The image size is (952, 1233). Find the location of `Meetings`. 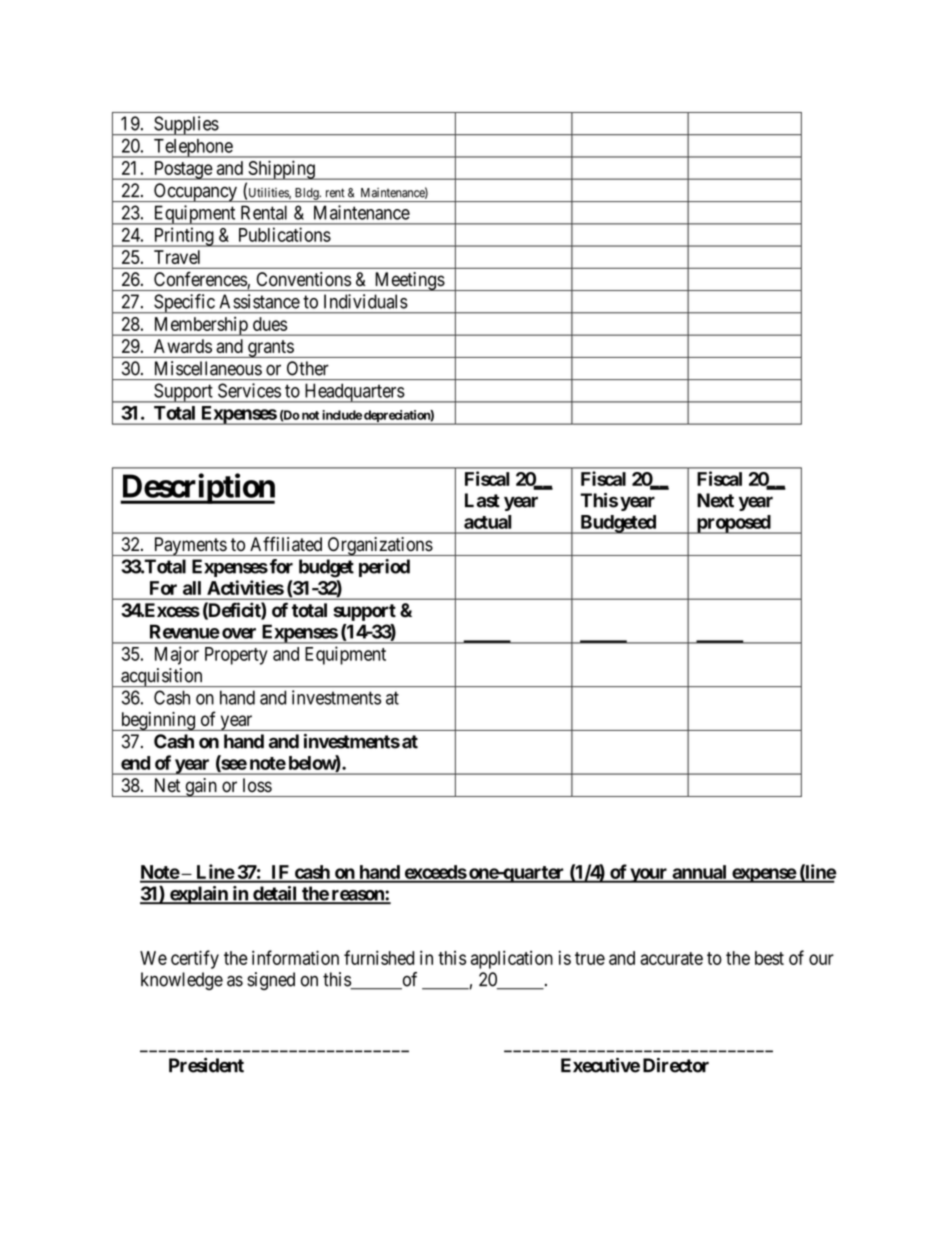

Meetings is located at coordinates (408, 281).
